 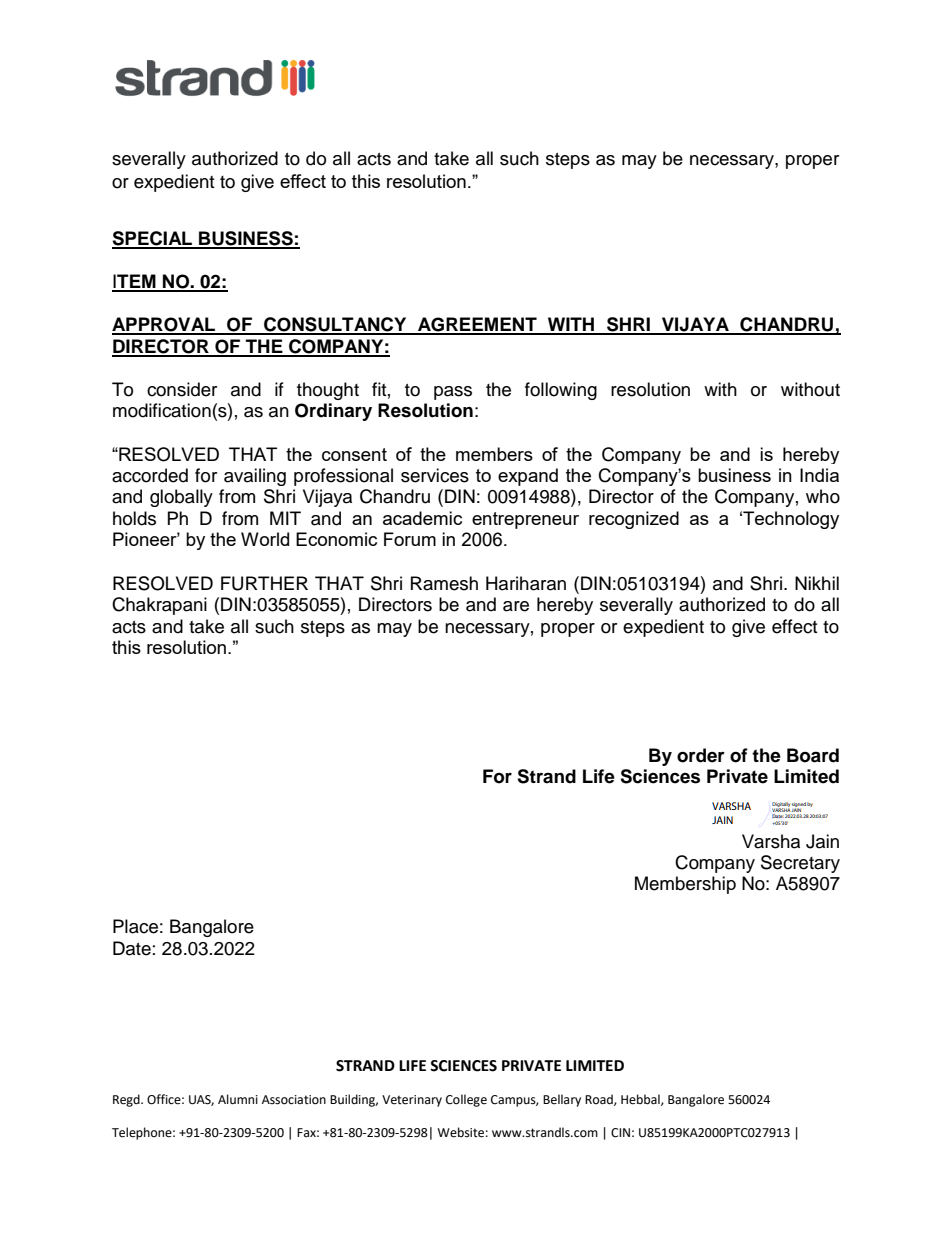 What do you see at coordinates (453, 393) in the image?
I see `pass` at bounding box center [453, 393].
